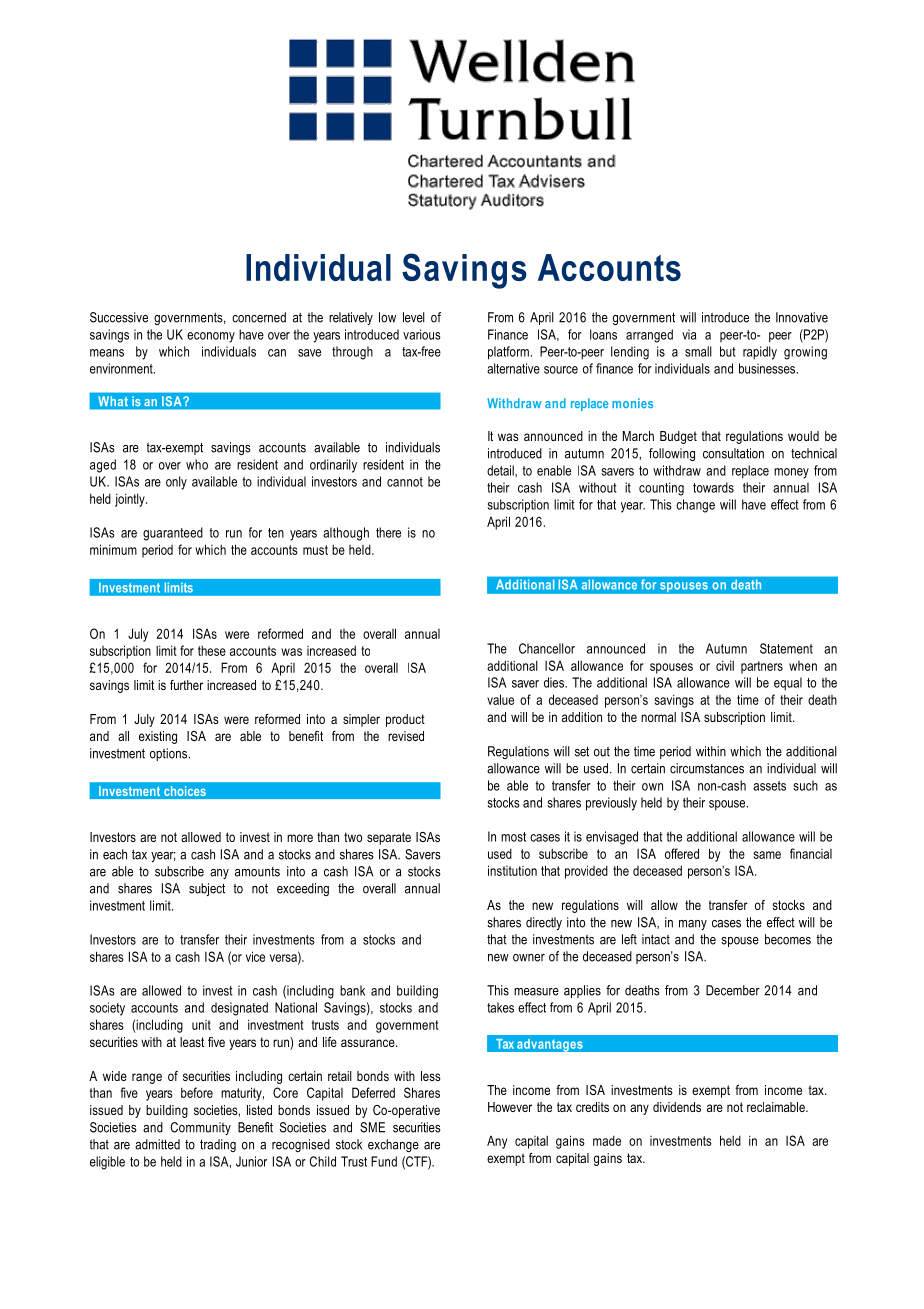  What do you see at coordinates (406, 736) in the screenshot?
I see `revised` at bounding box center [406, 736].
